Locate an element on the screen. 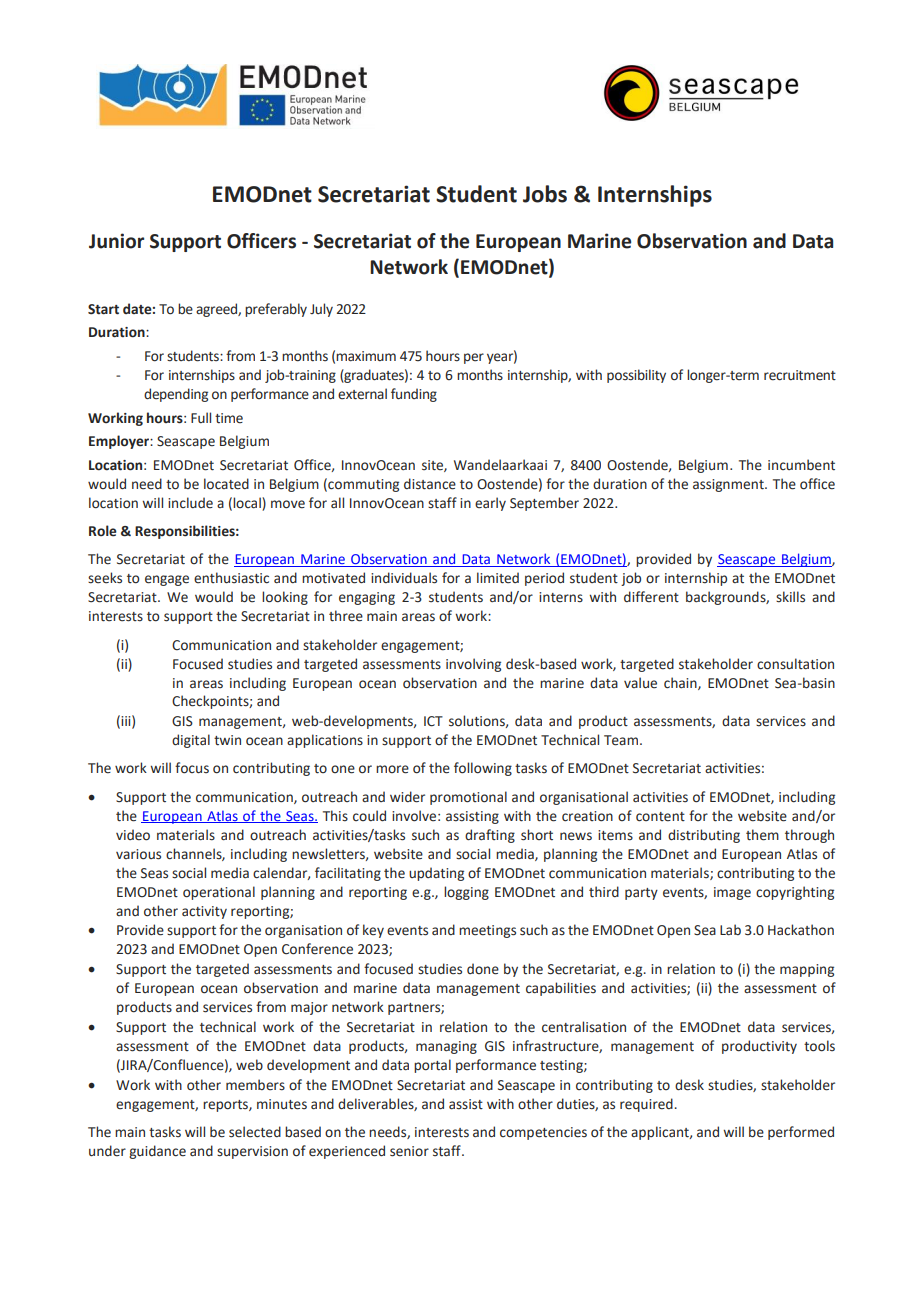 This screenshot has height=1308, width=924. guidance is located at coordinates (157, 1152).
